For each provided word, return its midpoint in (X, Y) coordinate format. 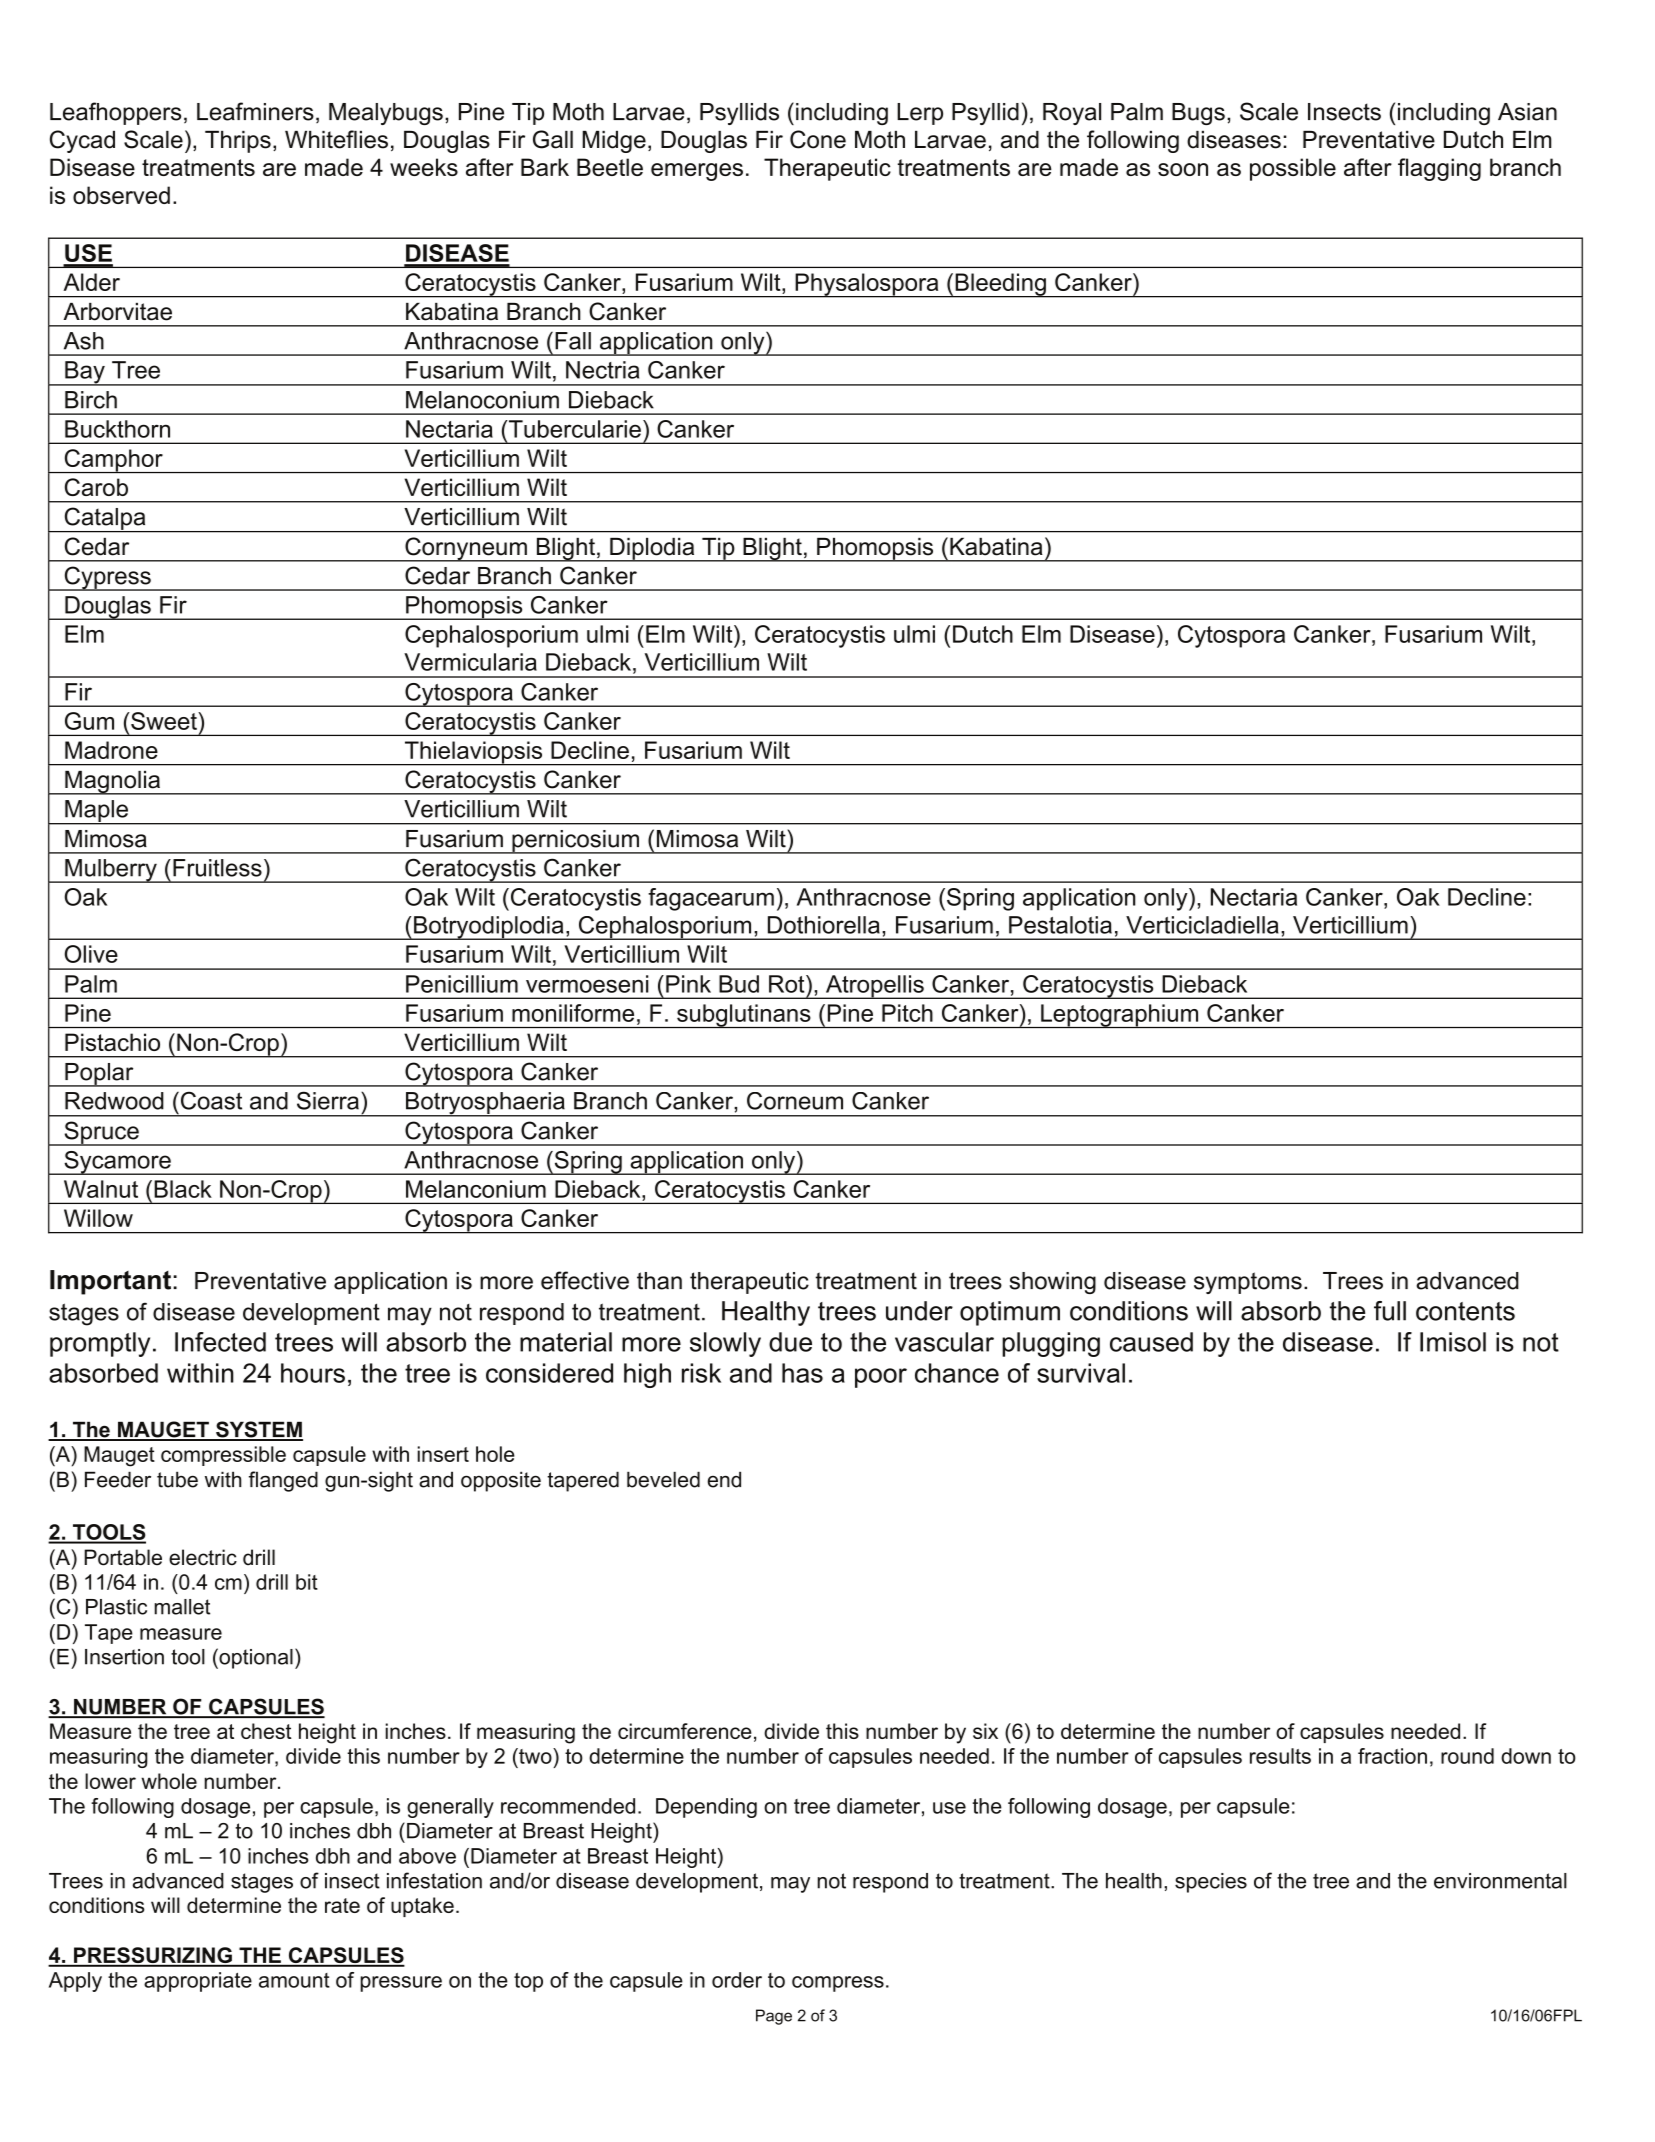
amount (294, 1980)
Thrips (238, 142)
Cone (818, 139)
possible (1293, 169)
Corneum (795, 1101)
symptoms (1248, 1283)
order (737, 1980)
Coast (210, 1100)
